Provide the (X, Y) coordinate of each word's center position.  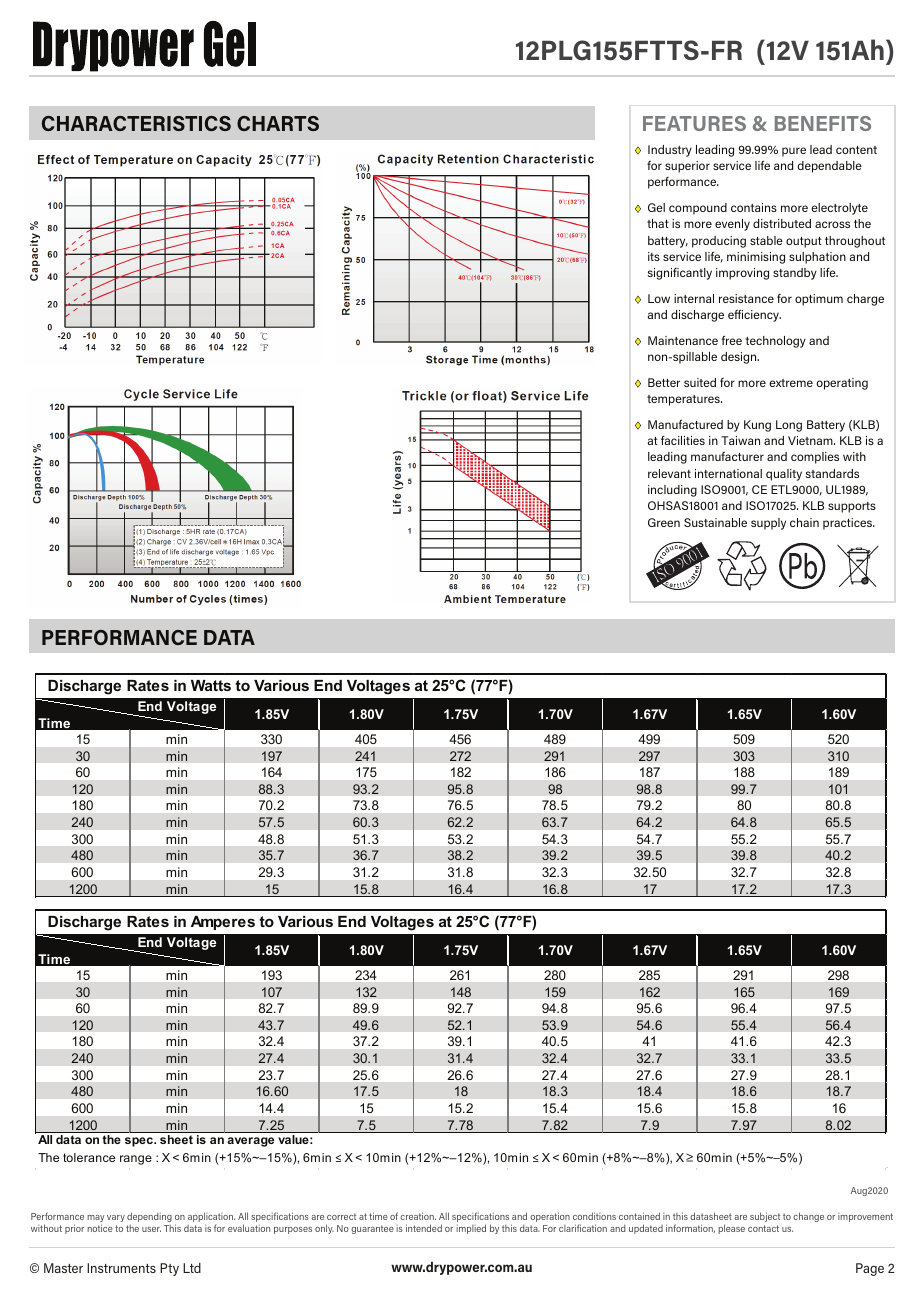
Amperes (223, 923)
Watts (211, 685)
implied (471, 1229)
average (250, 1142)
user (151, 1229)
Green (664, 522)
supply (768, 524)
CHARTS (278, 123)
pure (794, 152)
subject (765, 1217)
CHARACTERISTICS (136, 123)
